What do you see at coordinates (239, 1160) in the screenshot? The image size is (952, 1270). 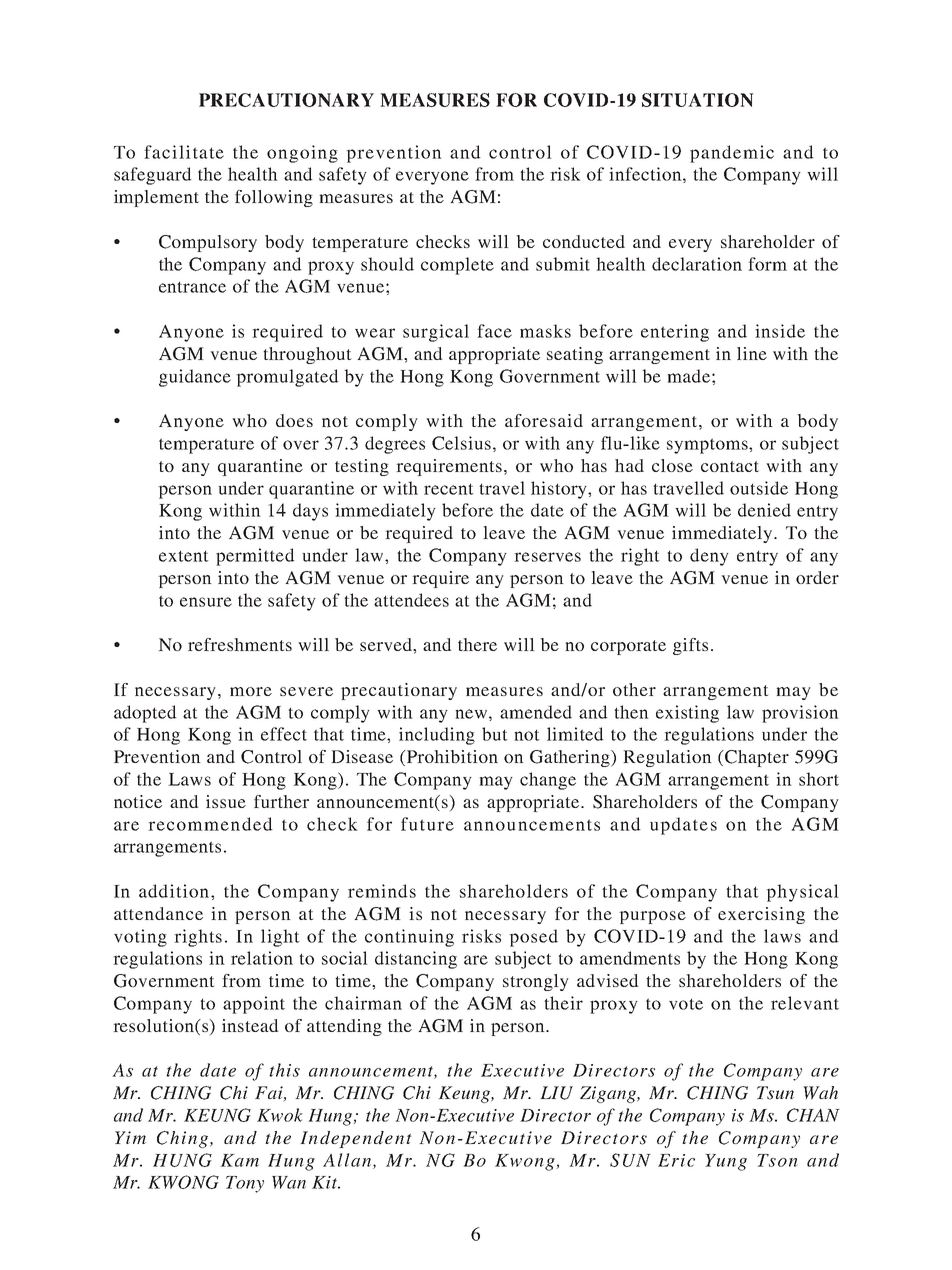 I see `Kam` at bounding box center [239, 1160].
